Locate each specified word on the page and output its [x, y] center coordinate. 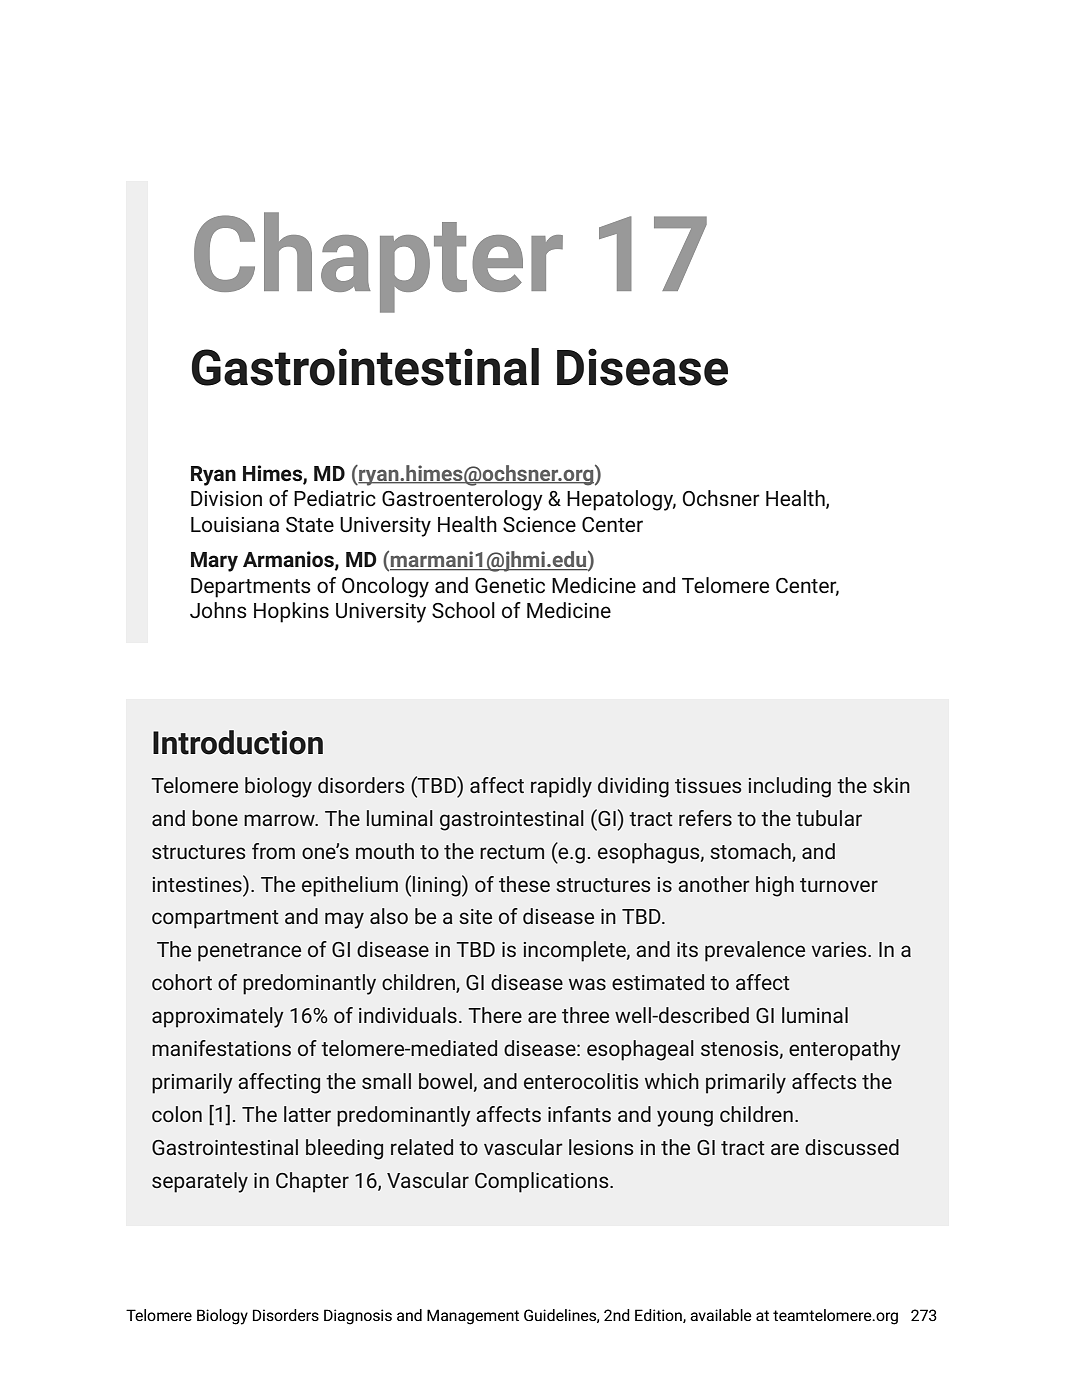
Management [473, 1317]
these [524, 884]
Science [539, 524]
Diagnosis [358, 1317]
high [775, 886]
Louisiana [235, 524]
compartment [215, 919]
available [721, 1315]
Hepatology [621, 500]
